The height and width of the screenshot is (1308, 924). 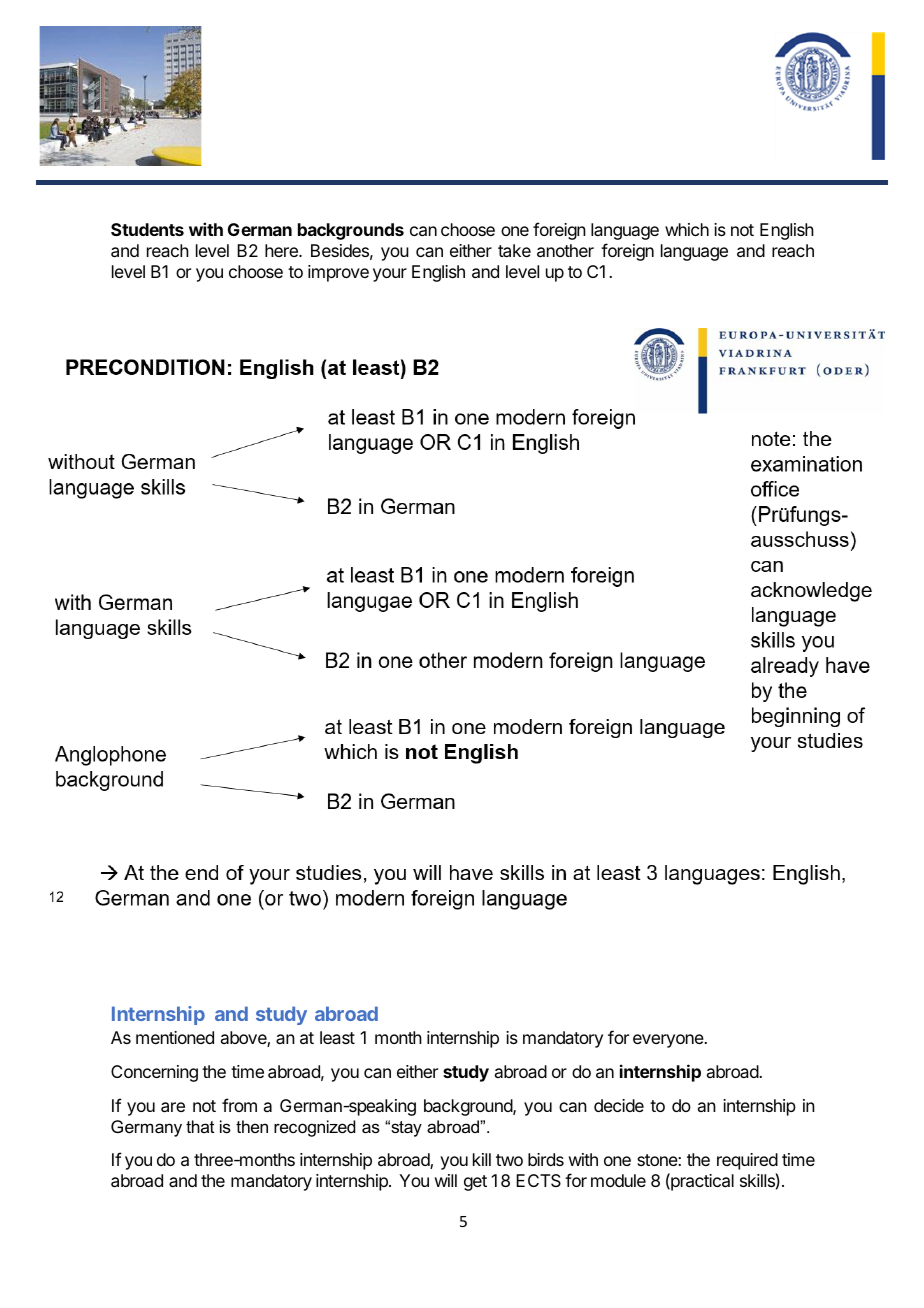 What do you see at coordinates (618, 1180) in the screenshot?
I see `module` at bounding box center [618, 1180].
